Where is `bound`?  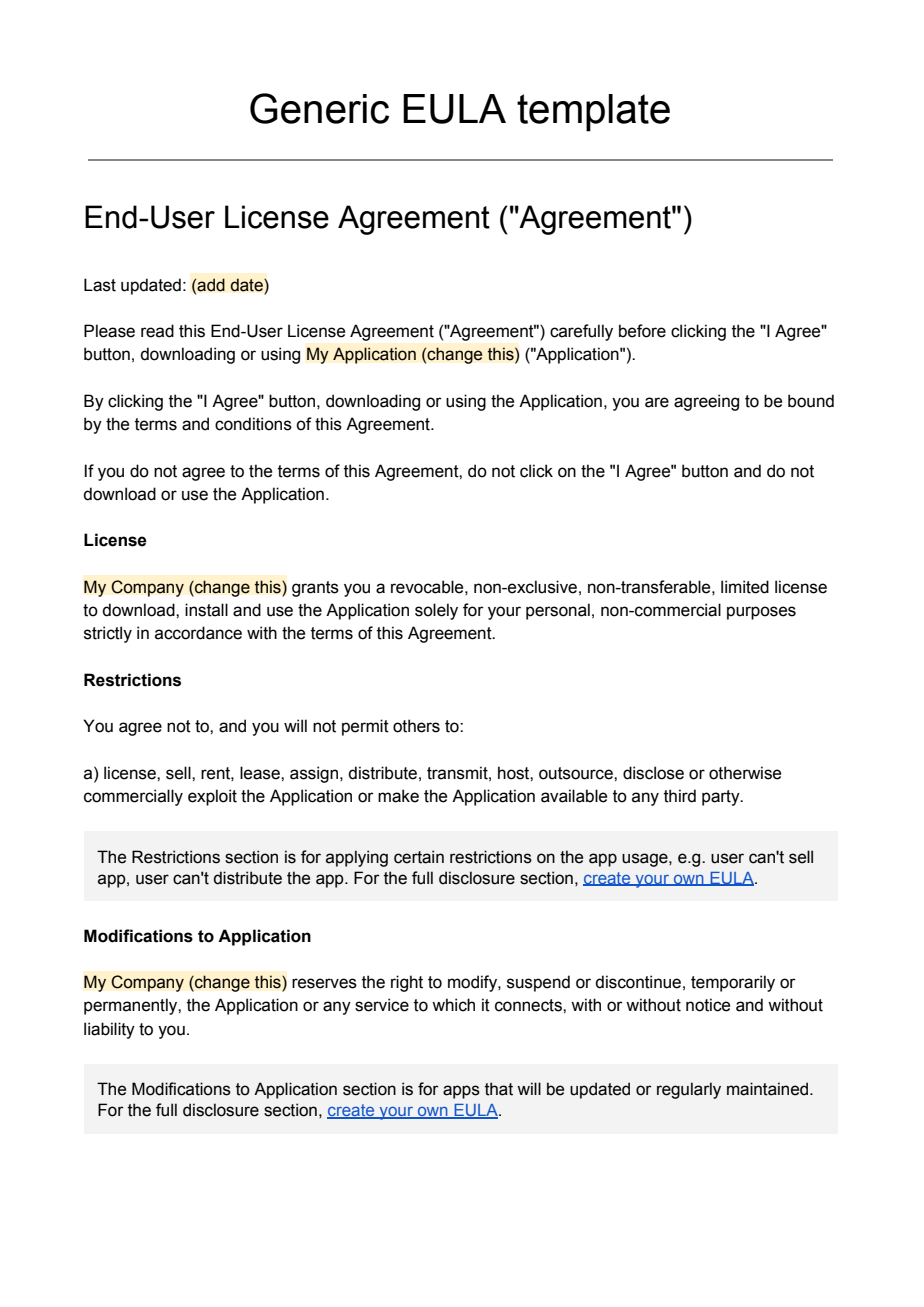 bound is located at coordinates (811, 401).
